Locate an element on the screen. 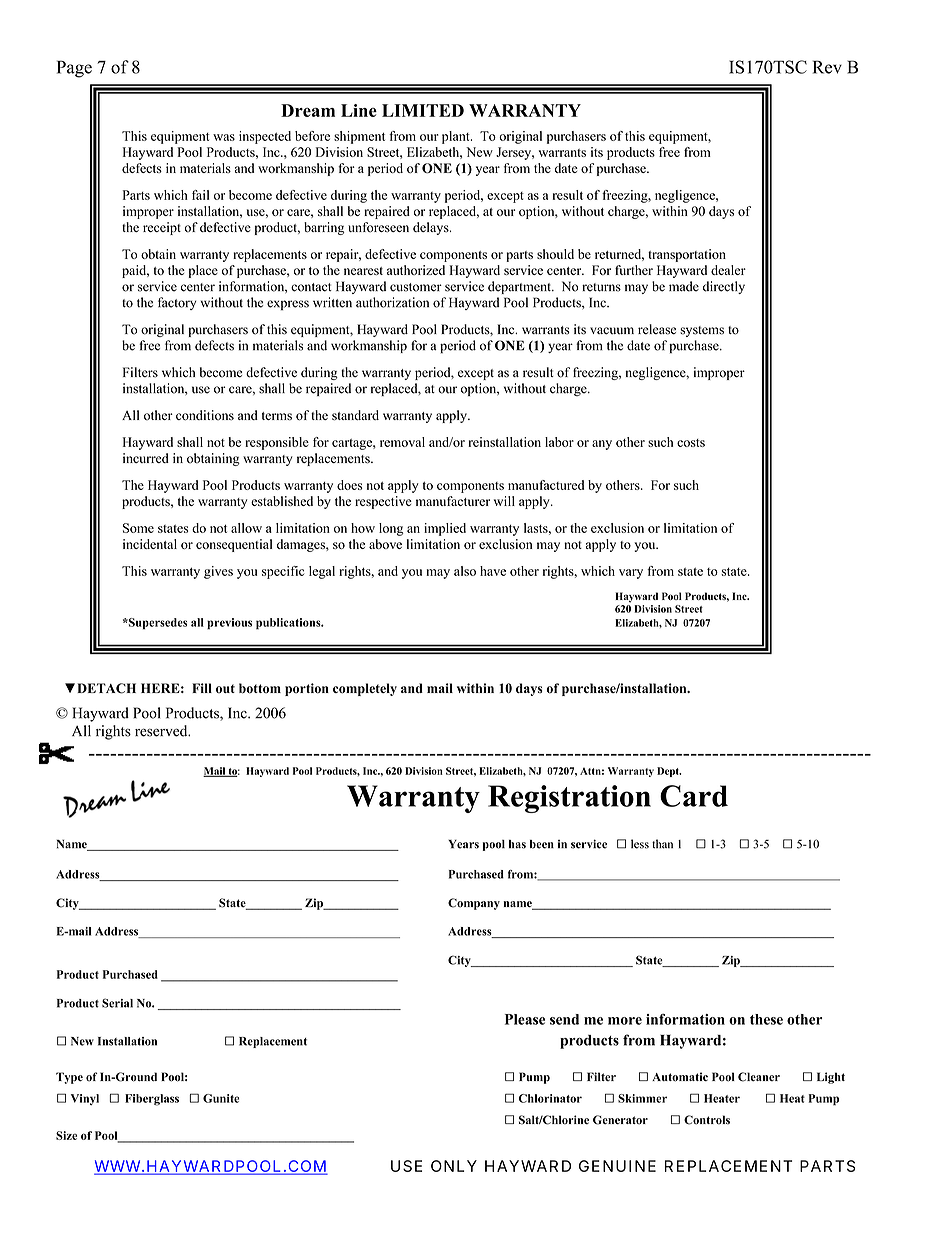 The height and width of the screenshot is (1233, 952). costs is located at coordinates (691, 443).
